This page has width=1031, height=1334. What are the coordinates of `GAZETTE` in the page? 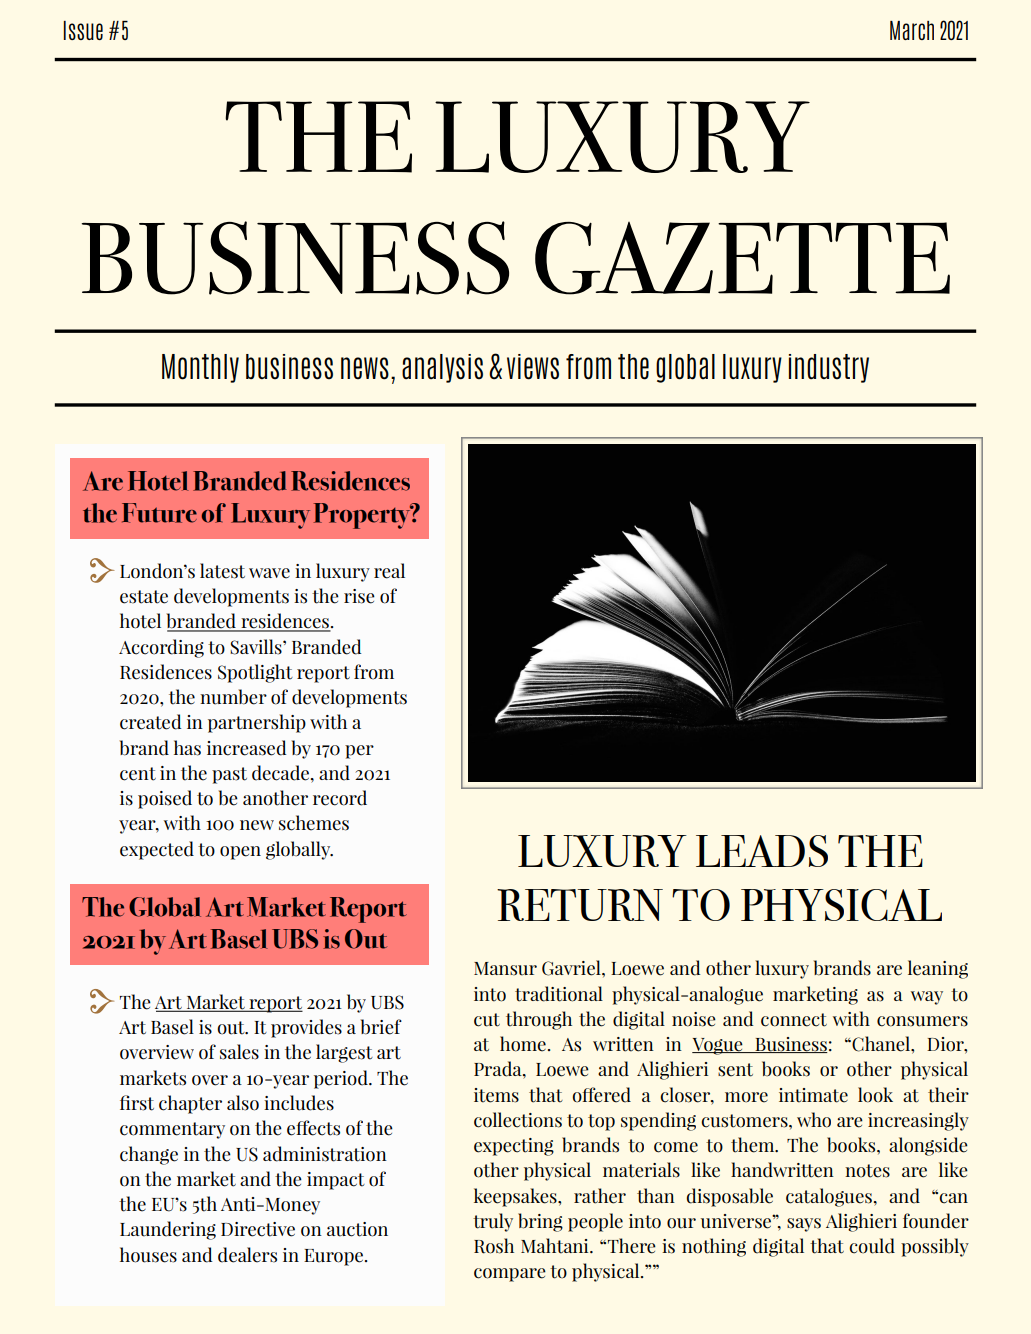 It's located at (742, 258).
